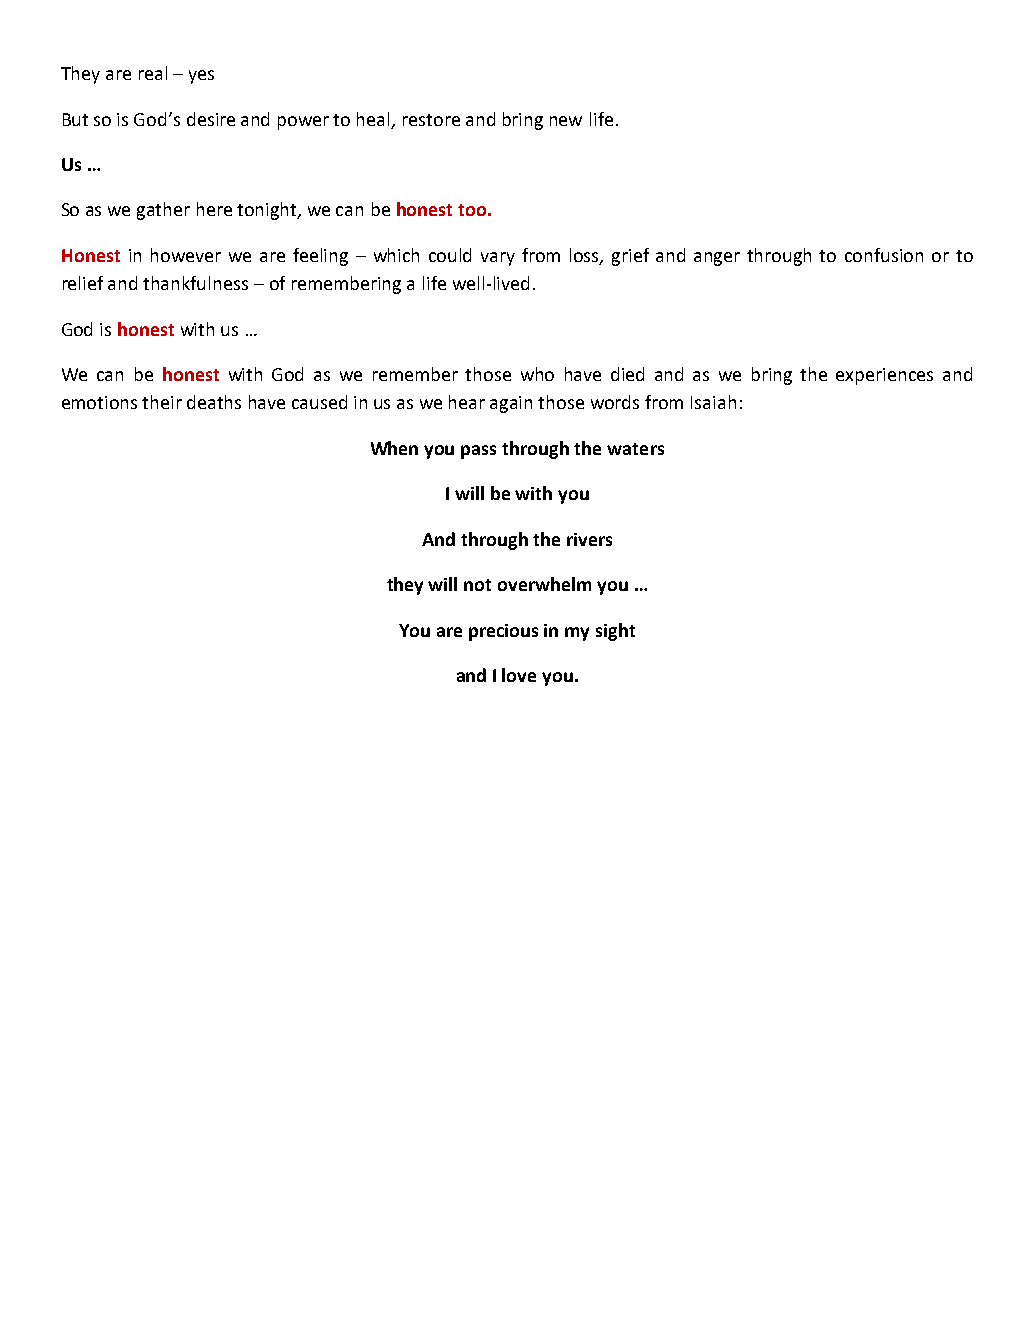  What do you see at coordinates (566, 121) in the page?
I see `new` at bounding box center [566, 121].
